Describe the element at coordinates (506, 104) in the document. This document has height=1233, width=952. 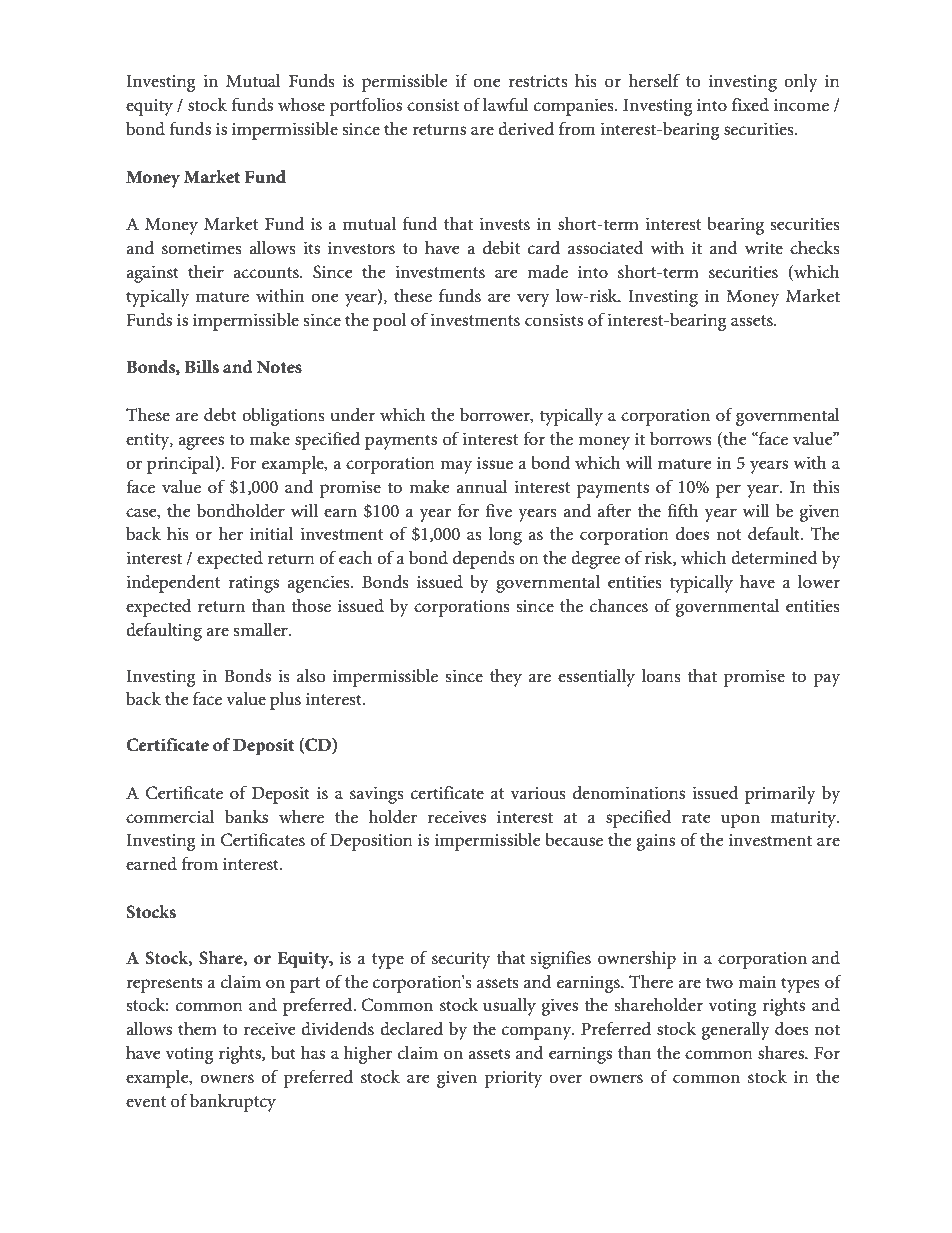
I see `lawful` at that location.
